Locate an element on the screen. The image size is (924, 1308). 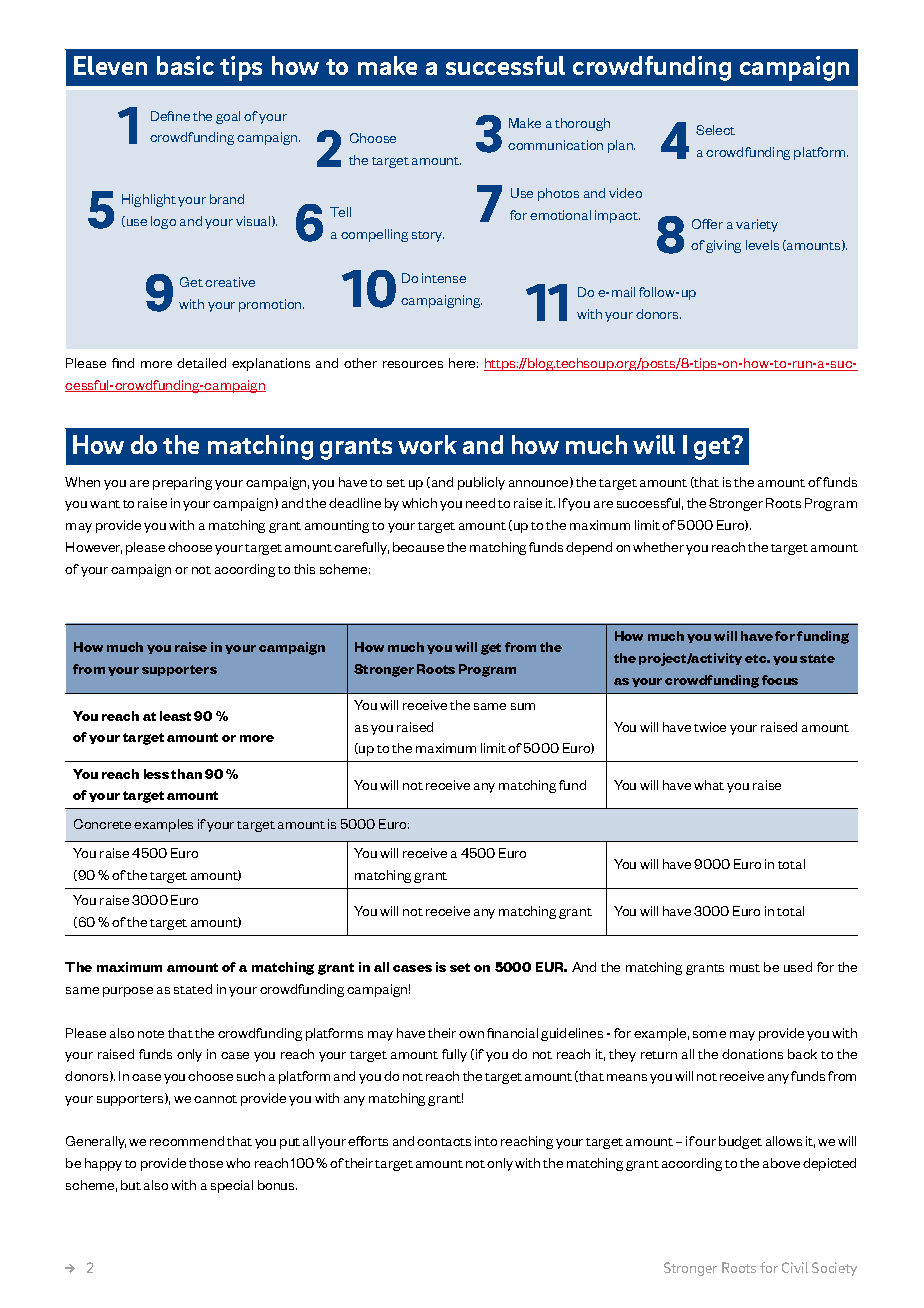
Civil is located at coordinates (795, 1267).
